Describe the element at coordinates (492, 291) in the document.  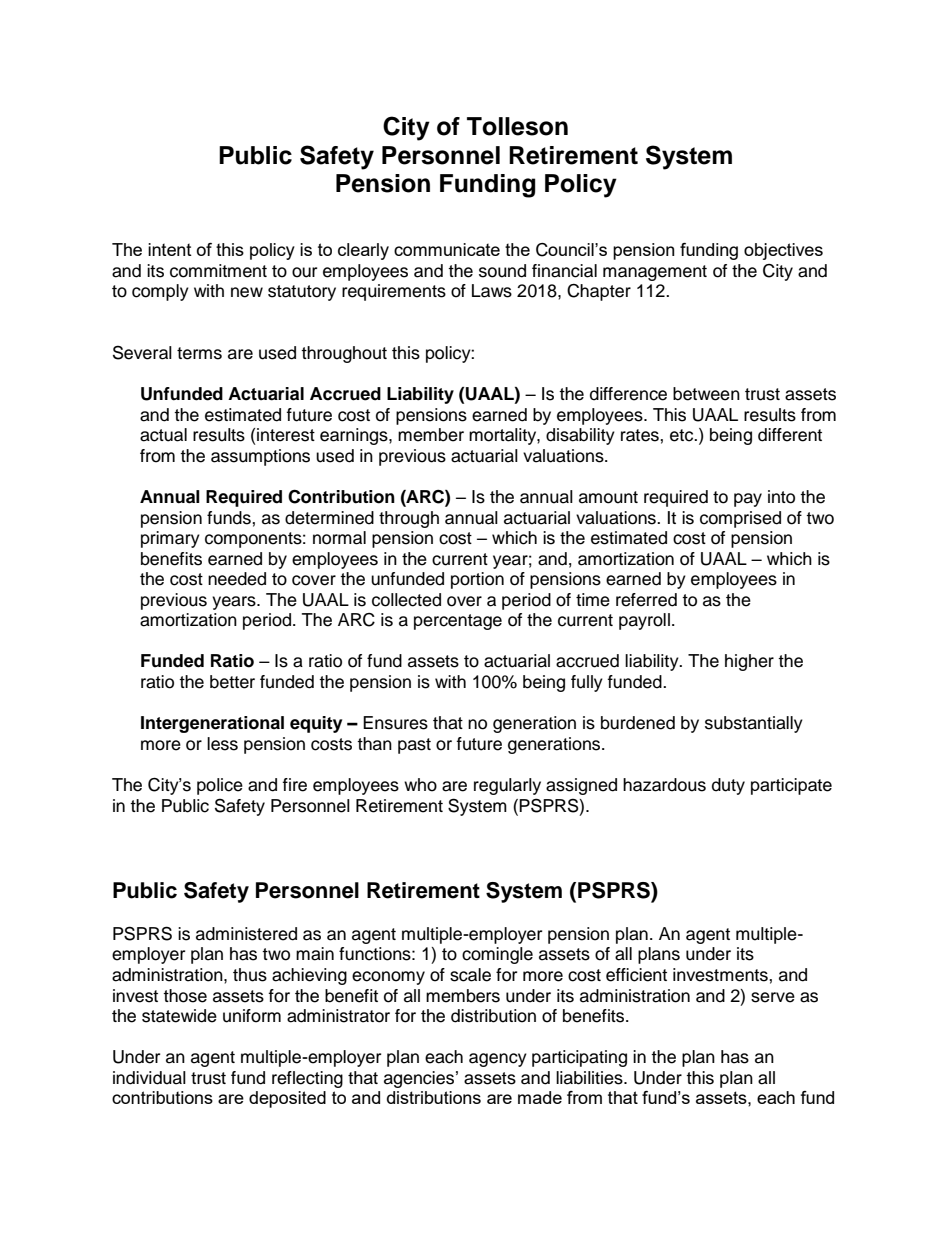
I see `Laws` at that location.
